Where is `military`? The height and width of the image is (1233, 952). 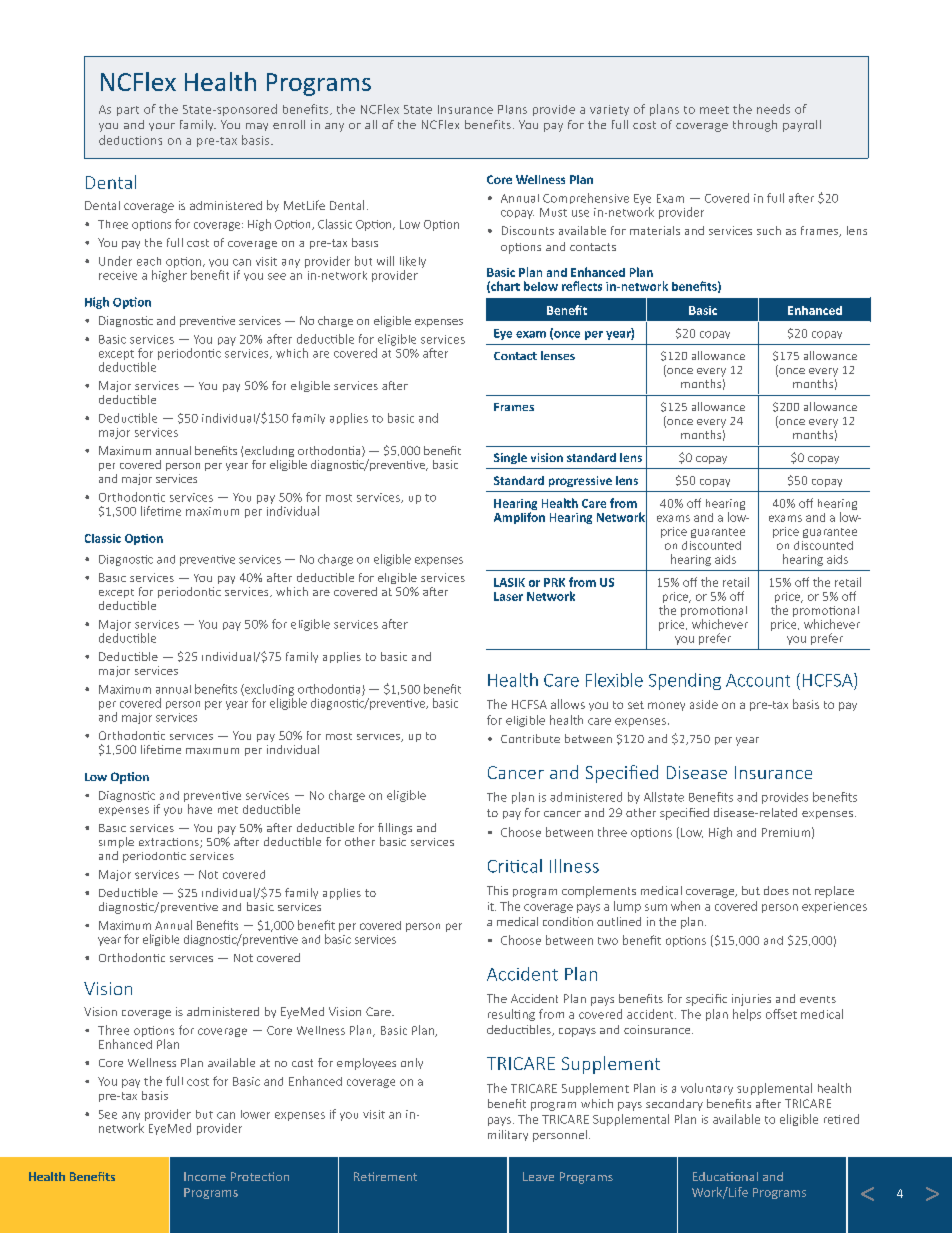
military is located at coordinates (508, 1135).
